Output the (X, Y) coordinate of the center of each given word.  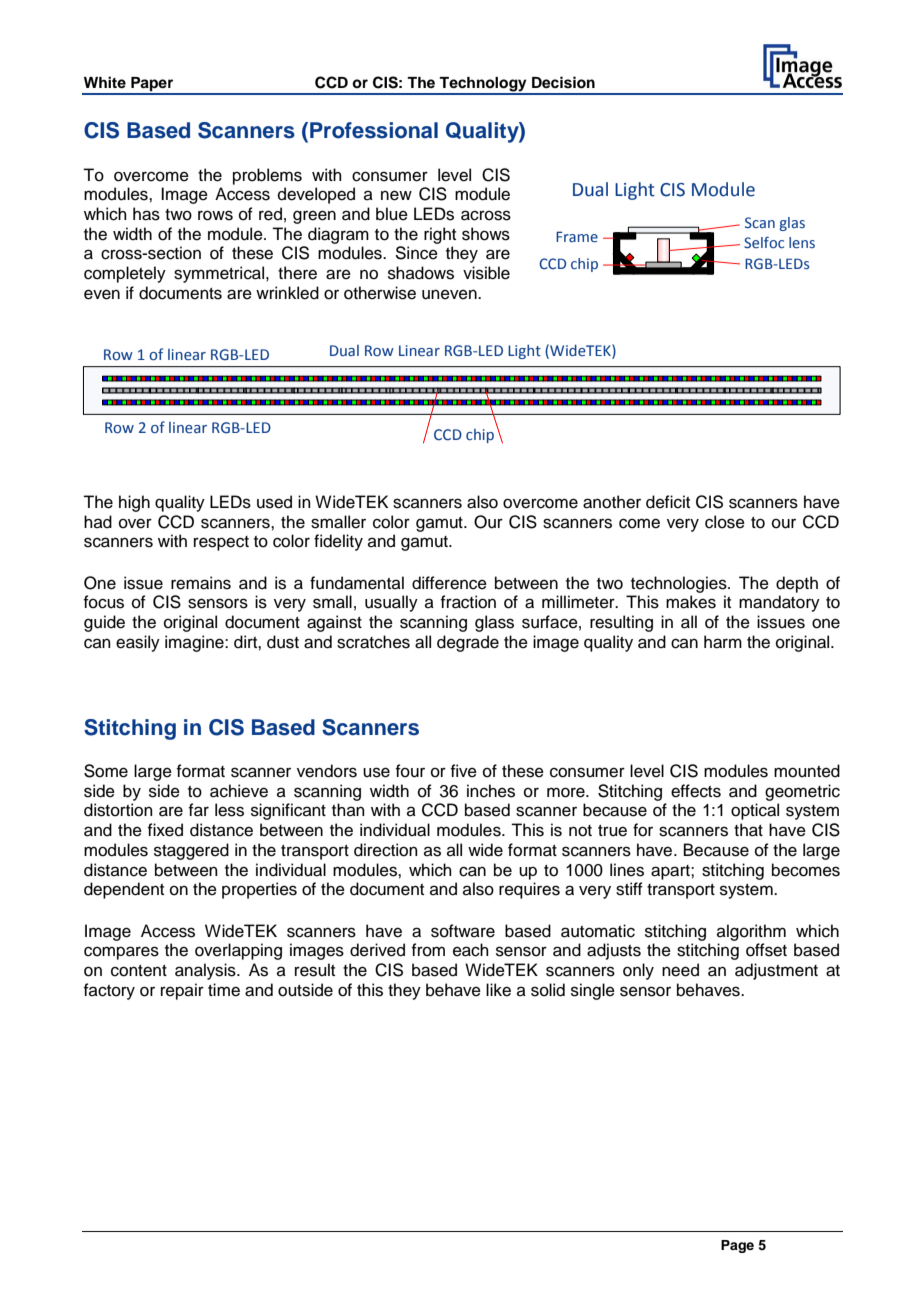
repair (182, 991)
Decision (563, 82)
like (498, 990)
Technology (483, 85)
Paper (152, 85)
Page (737, 1246)
